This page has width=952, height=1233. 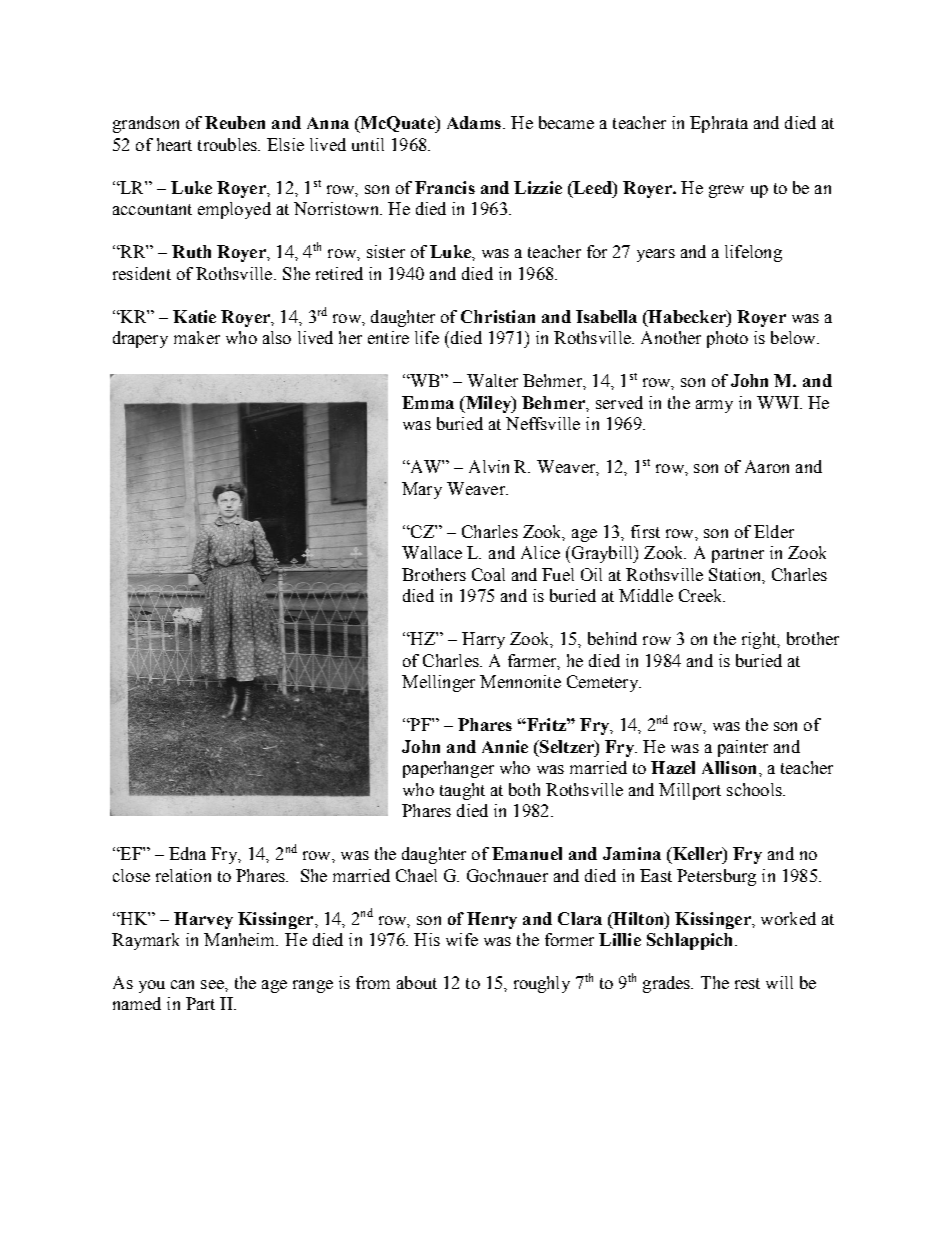 I want to click on Mennonite, so click(x=520, y=681).
